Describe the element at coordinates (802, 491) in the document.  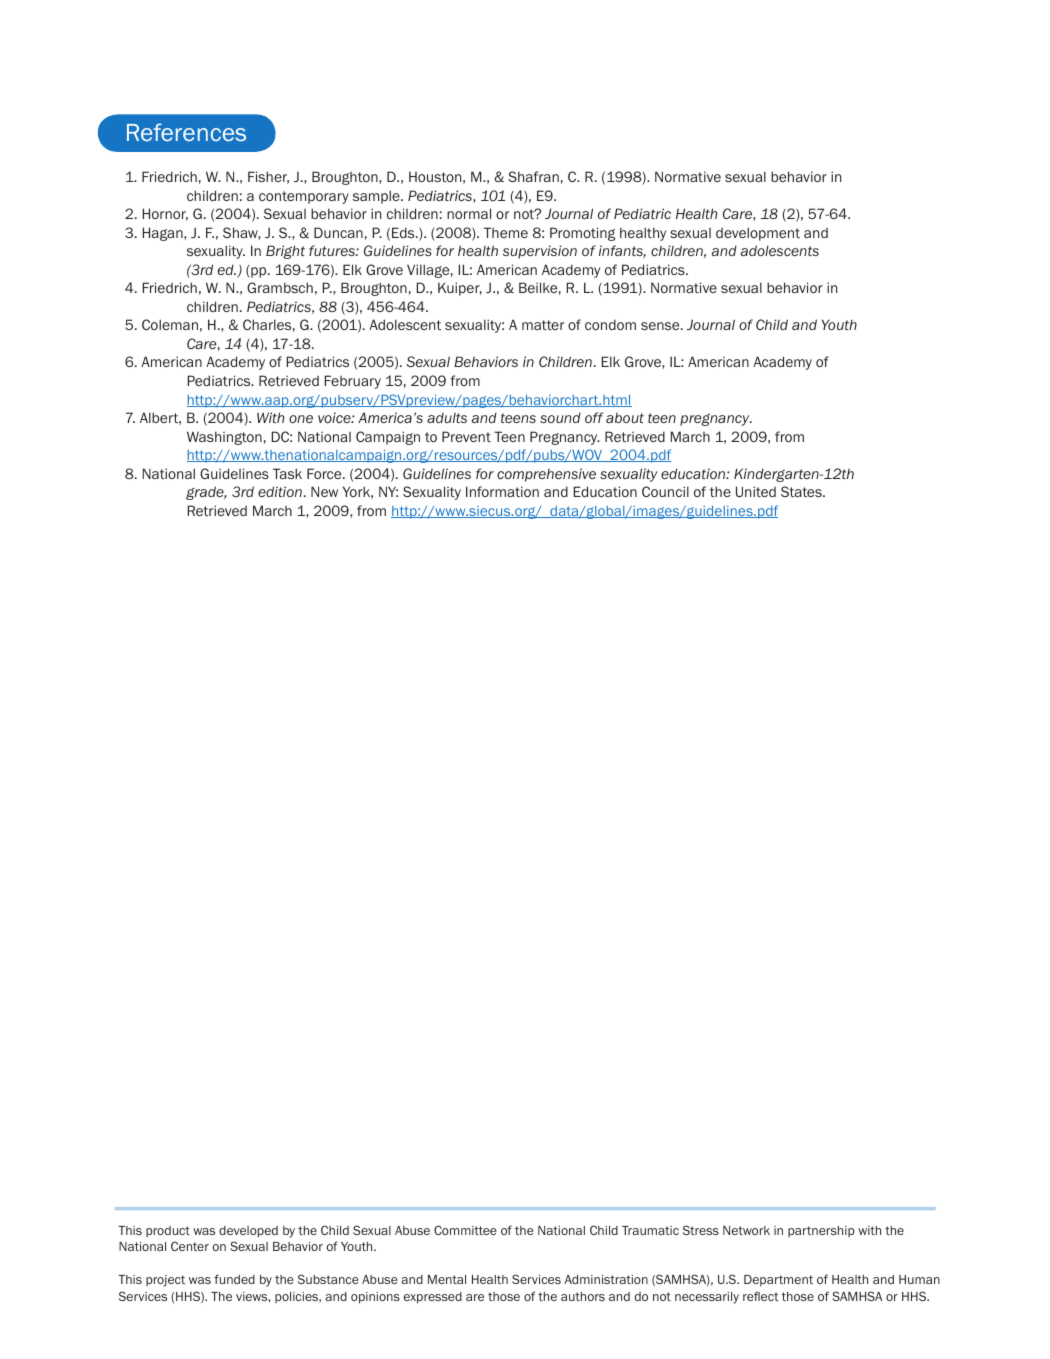
I see `States` at that location.
